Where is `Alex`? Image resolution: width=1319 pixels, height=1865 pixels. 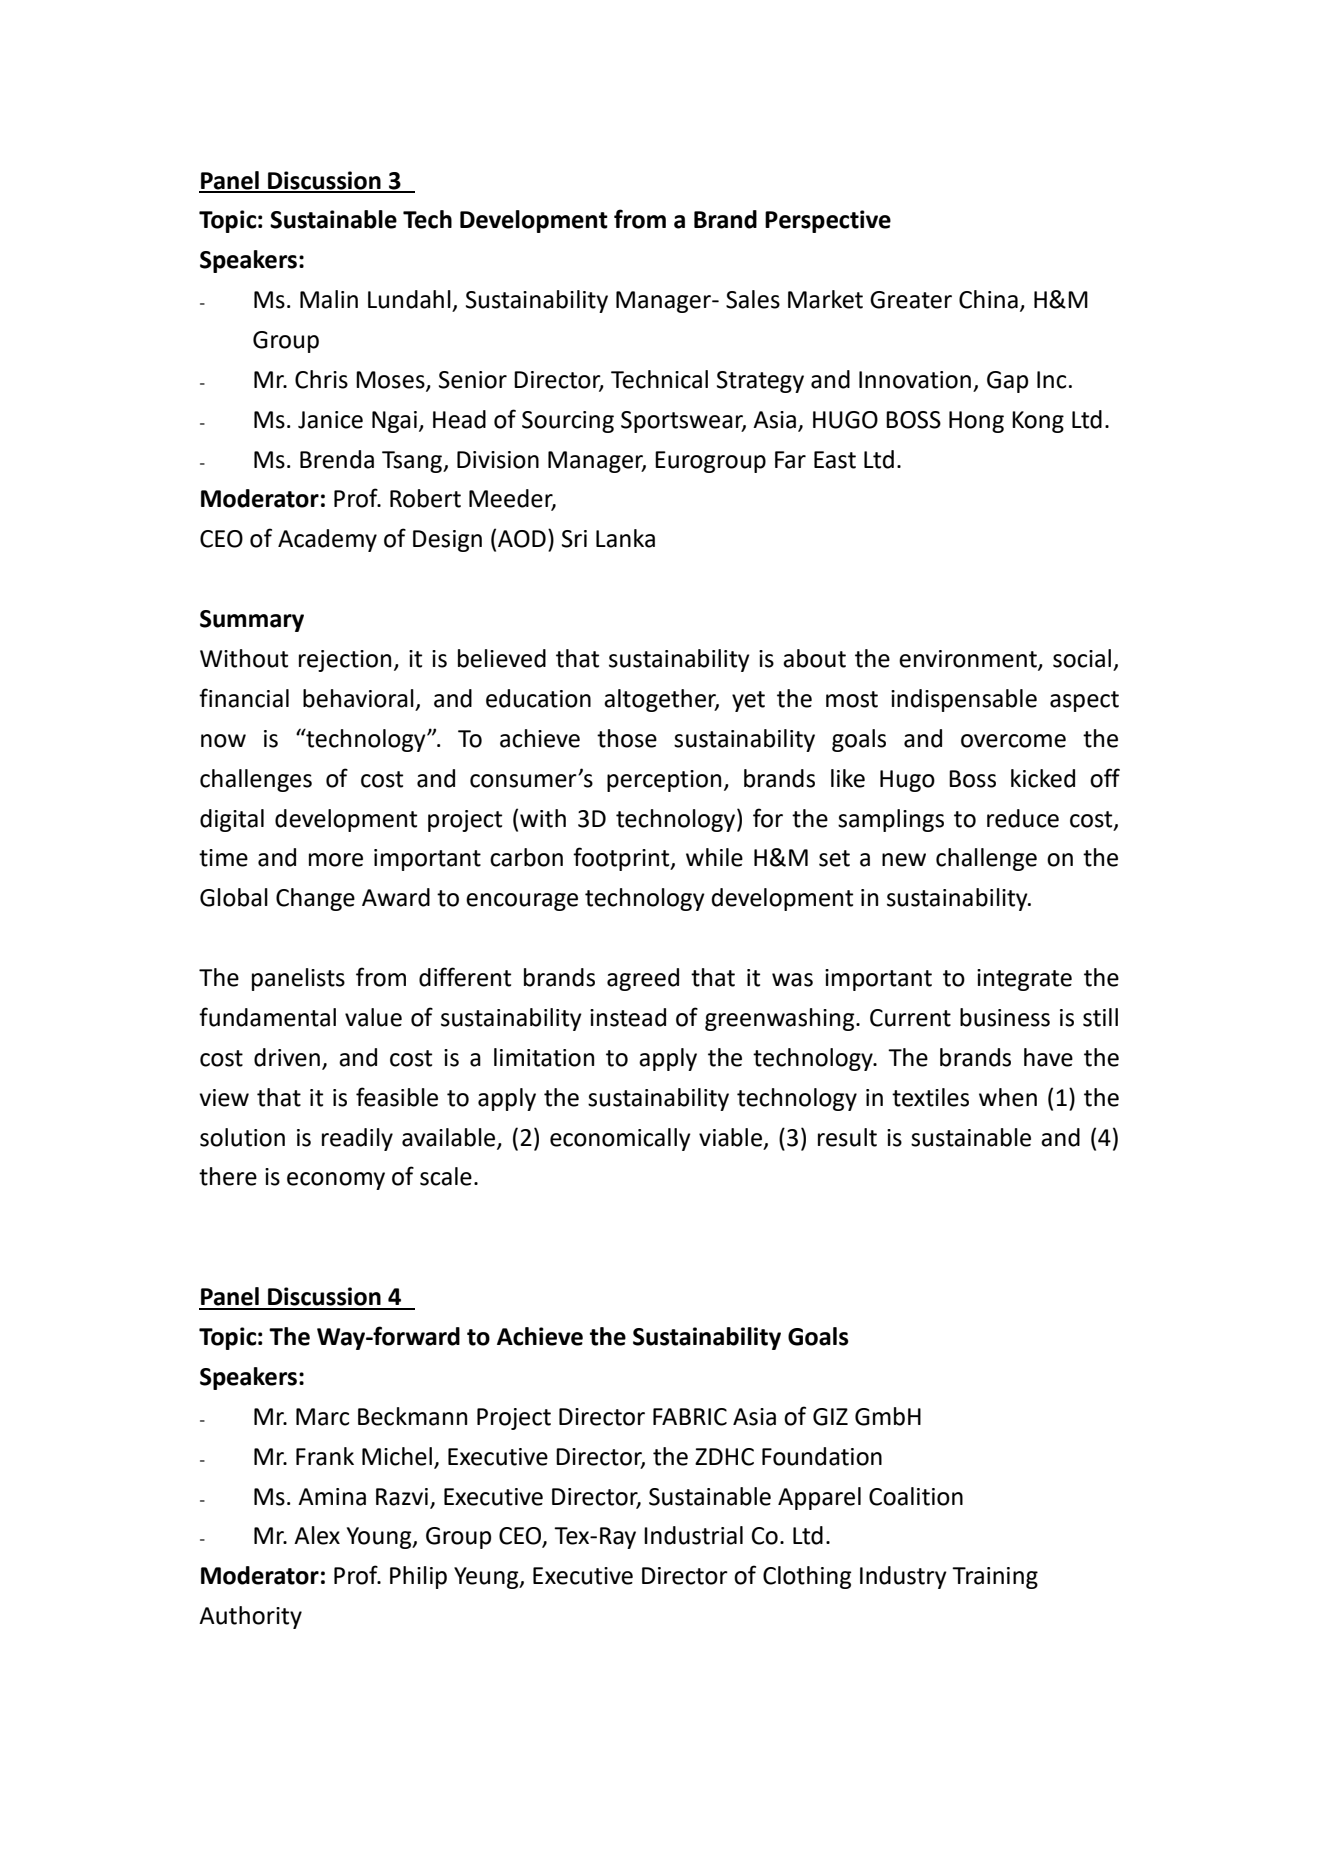
Alex is located at coordinates (317, 1535).
